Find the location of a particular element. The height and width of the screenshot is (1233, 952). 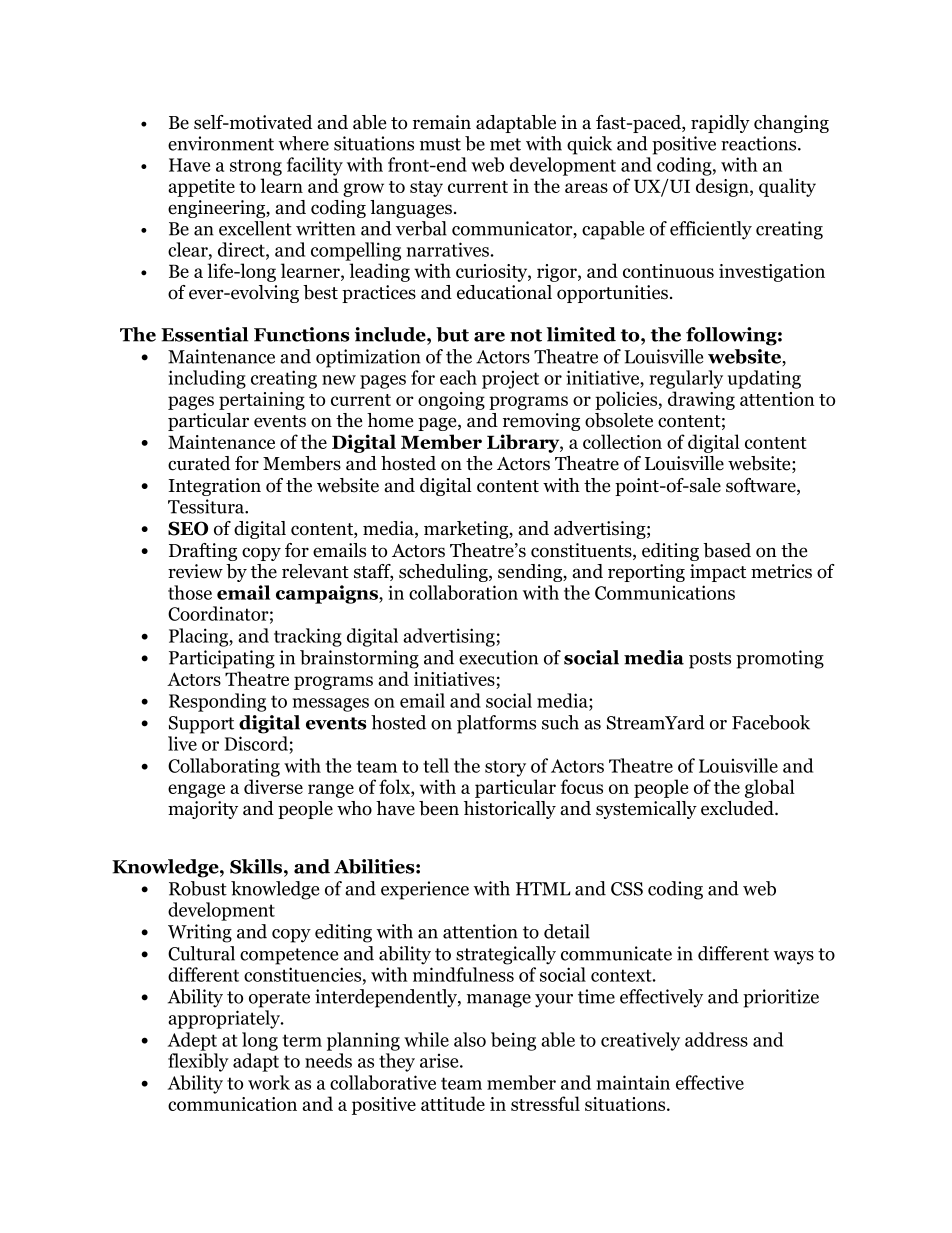

must is located at coordinates (440, 144).
